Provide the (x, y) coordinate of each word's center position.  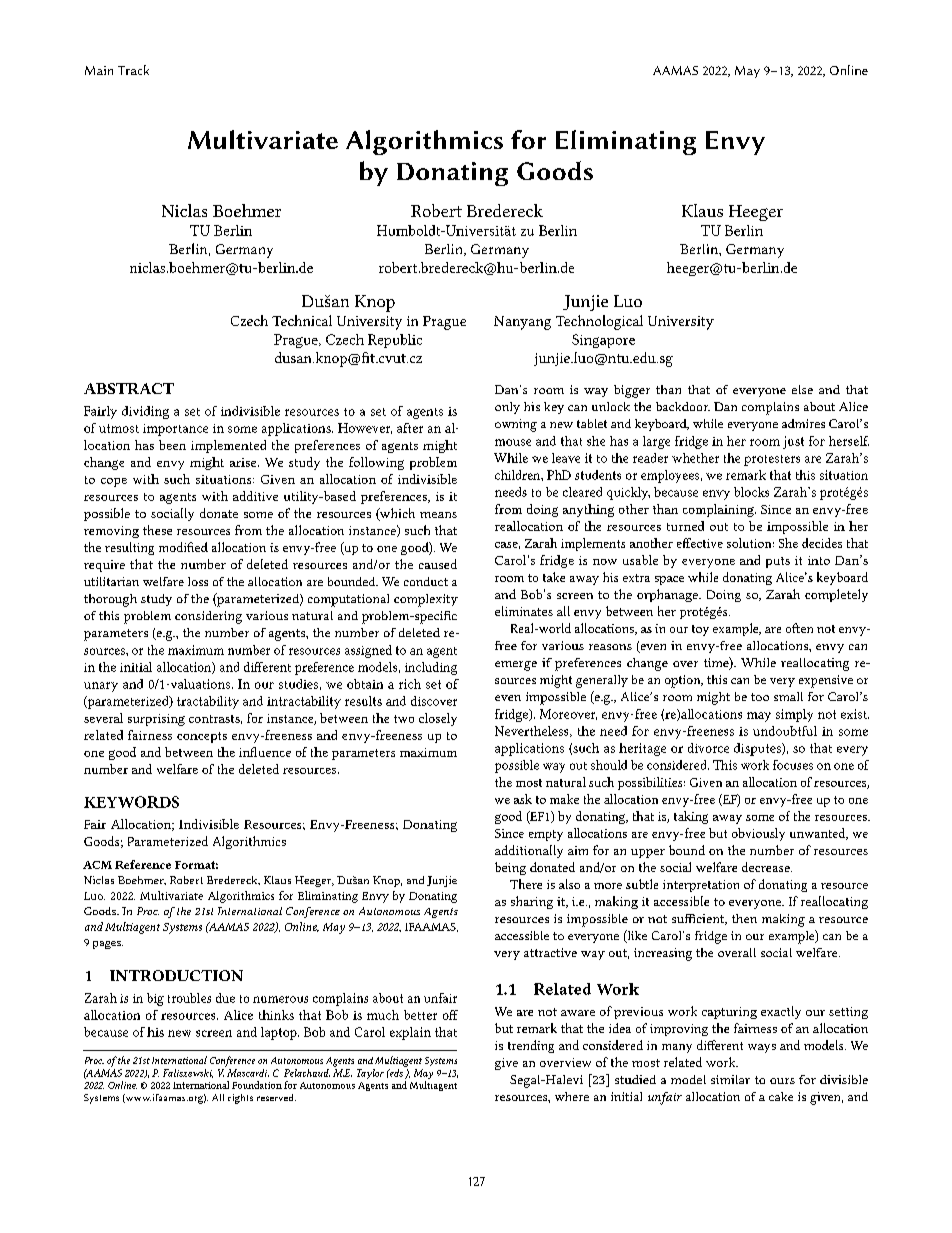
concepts (202, 737)
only (507, 408)
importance (175, 430)
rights (240, 1099)
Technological (599, 322)
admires (803, 423)
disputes (758, 749)
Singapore (603, 341)
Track (133, 70)
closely (438, 719)
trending (531, 1046)
